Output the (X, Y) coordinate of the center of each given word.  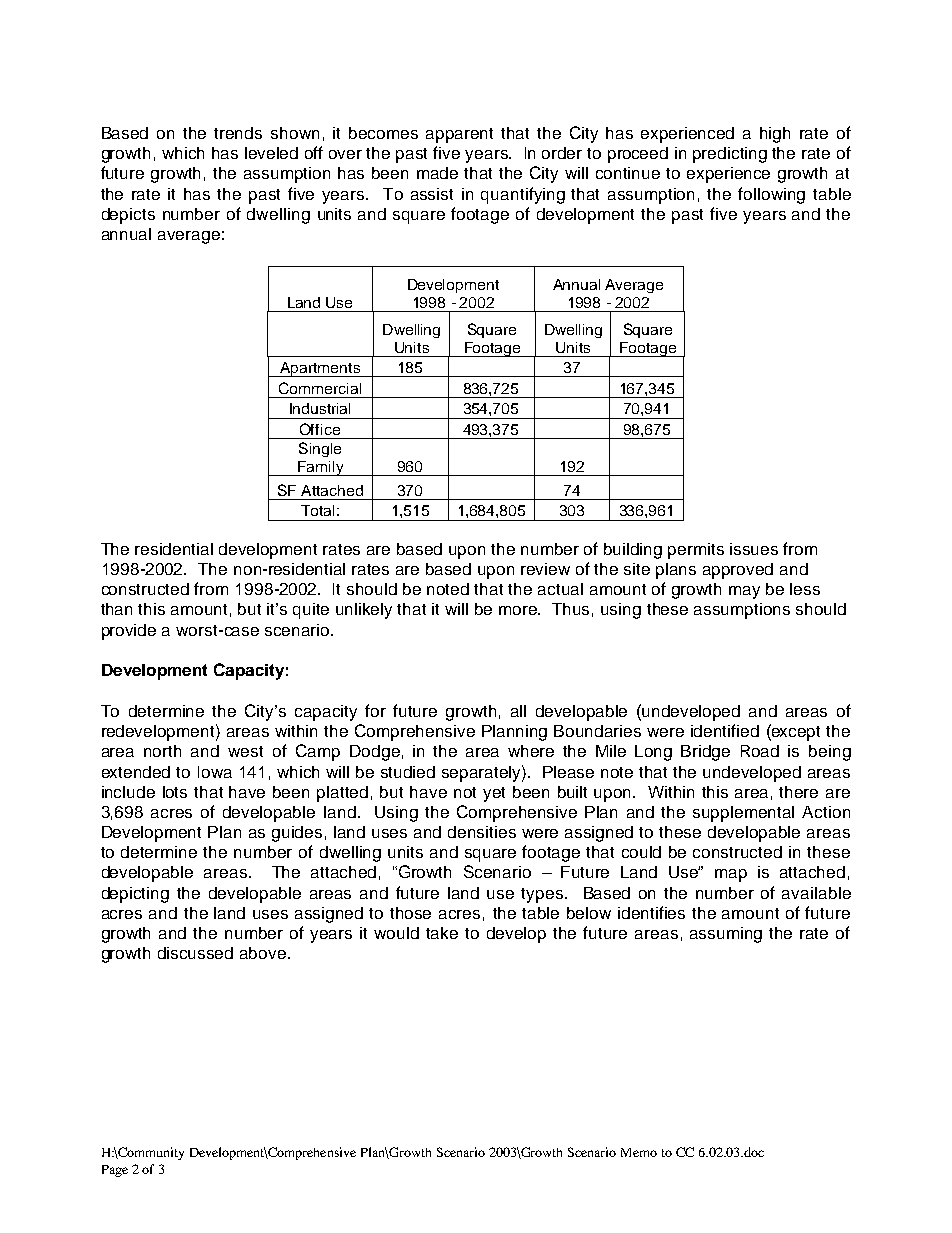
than (116, 609)
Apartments (320, 369)
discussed (195, 953)
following (771, 195)
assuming (726, 935)
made (437, 173)
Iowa (215, 772)
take (442, 933)
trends (238, 133)
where (531, 751)
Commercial (320, 388)
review (545, 569)
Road (760, 751)
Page (115, 1171)
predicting (730, 155)
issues (754, 549)
